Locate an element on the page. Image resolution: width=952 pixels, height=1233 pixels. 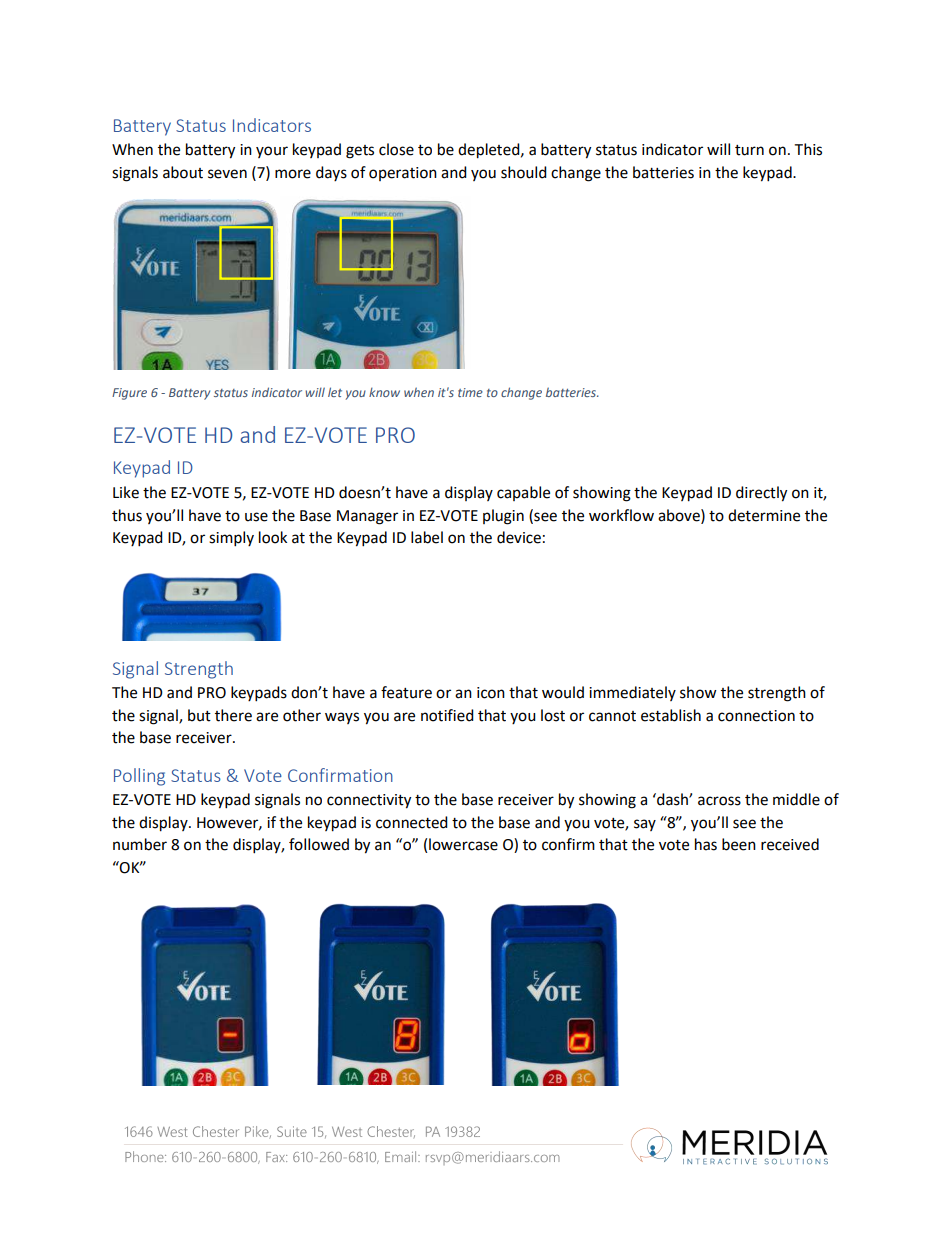
lowercase is located at coordinates (463, 844).
